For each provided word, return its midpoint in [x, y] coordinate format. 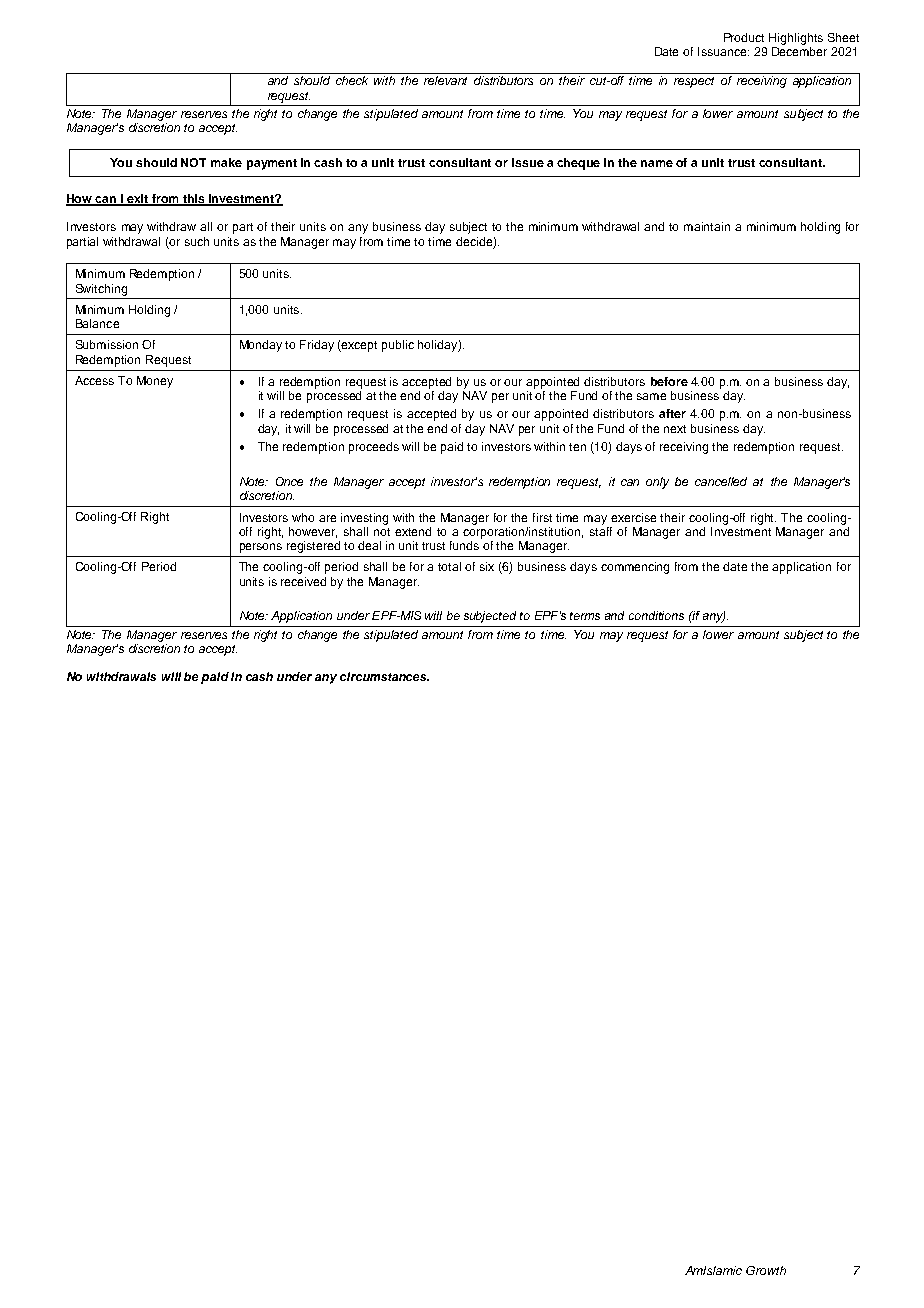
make [226, 162]
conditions [656, 615]
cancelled [721, 481]
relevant [445, 80]
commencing [635, 568]
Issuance [723, 51]
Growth [766, 1270]
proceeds [374, 448]
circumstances [384, 676]
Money [155, 382]
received [303, 581]
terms [585, 616]
